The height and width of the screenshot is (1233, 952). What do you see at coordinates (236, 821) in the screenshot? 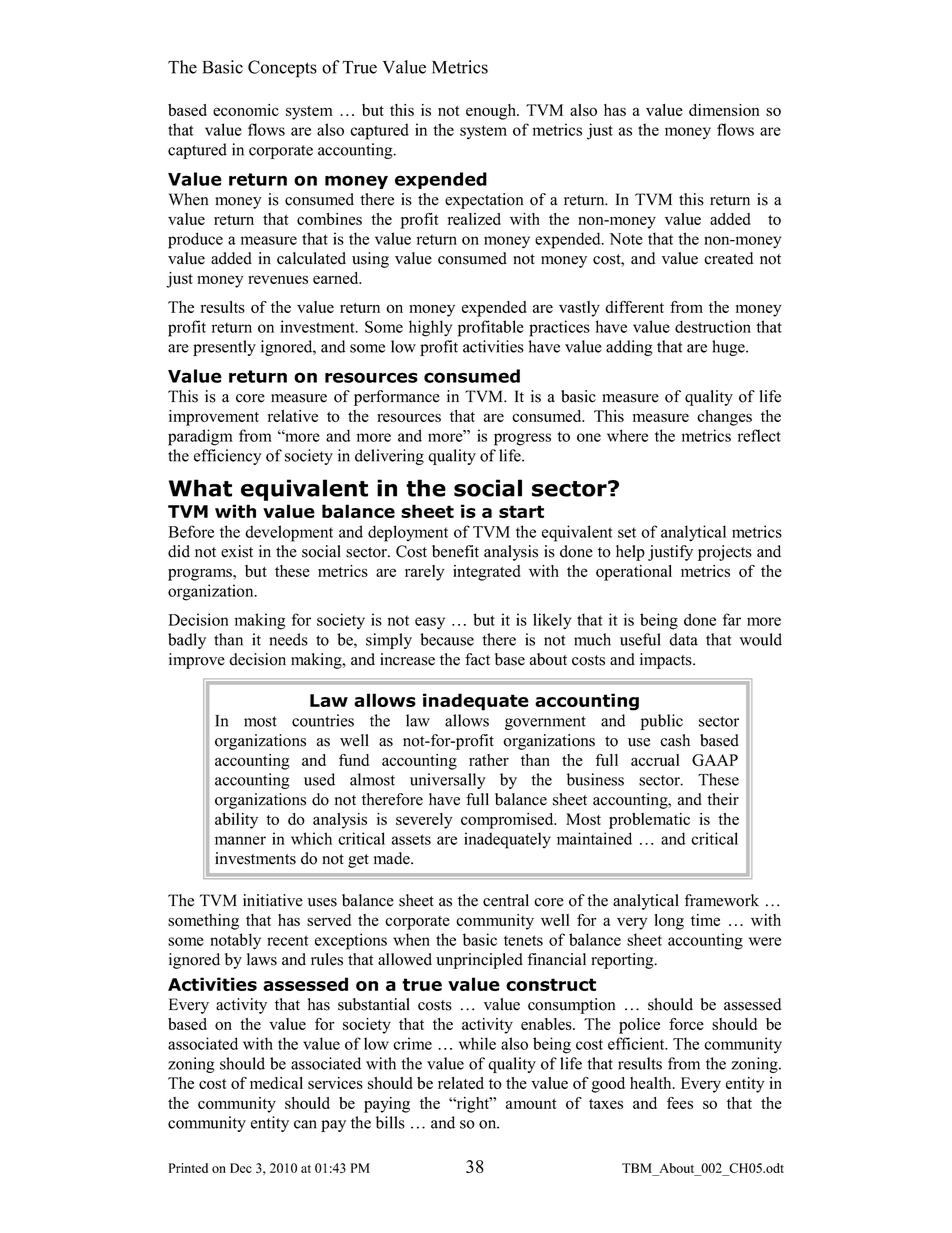
I see `ability` at bounding box center [236, 821].
